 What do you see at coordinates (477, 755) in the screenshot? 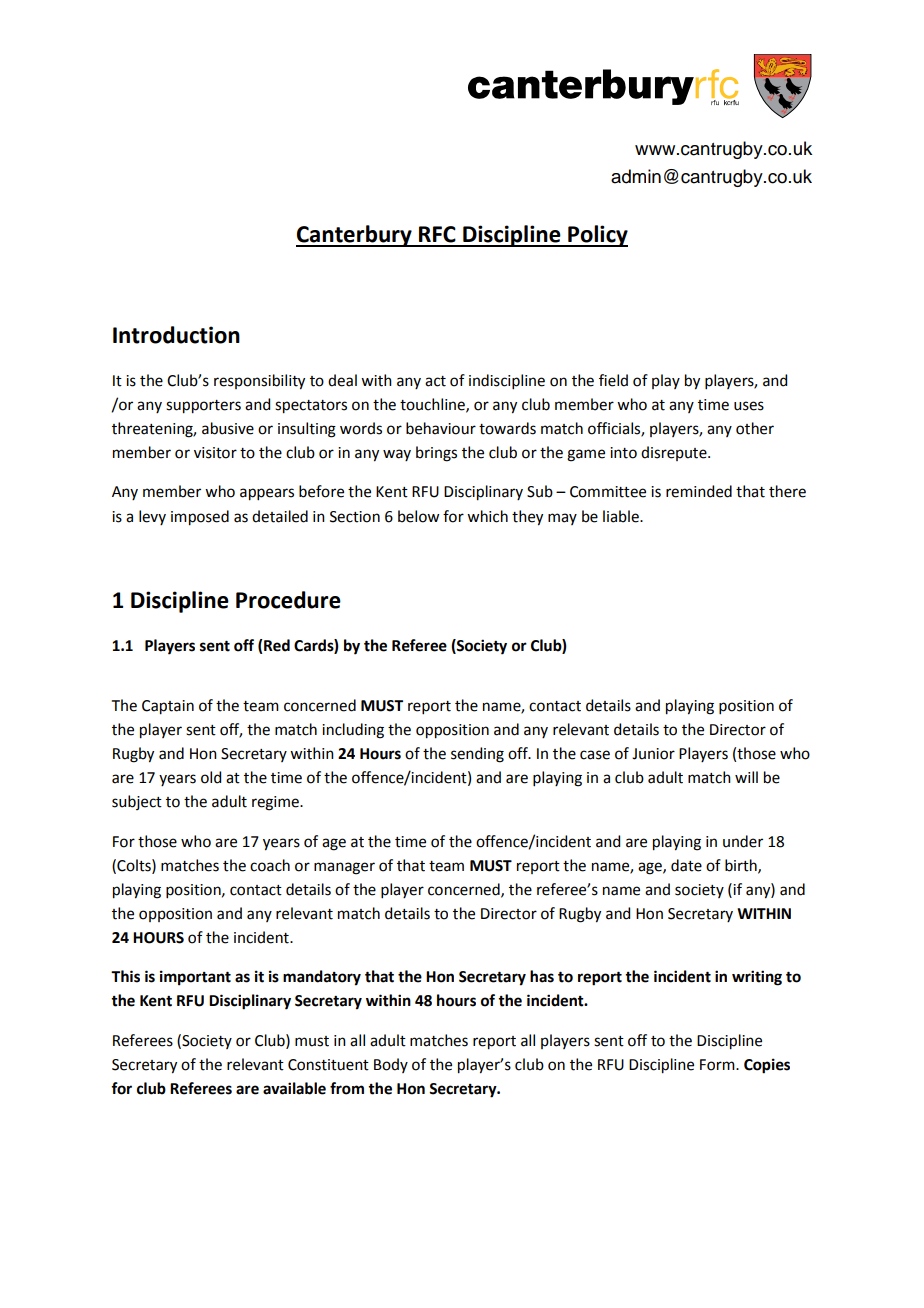
I see `sending` at bounding box center [477, 755].
